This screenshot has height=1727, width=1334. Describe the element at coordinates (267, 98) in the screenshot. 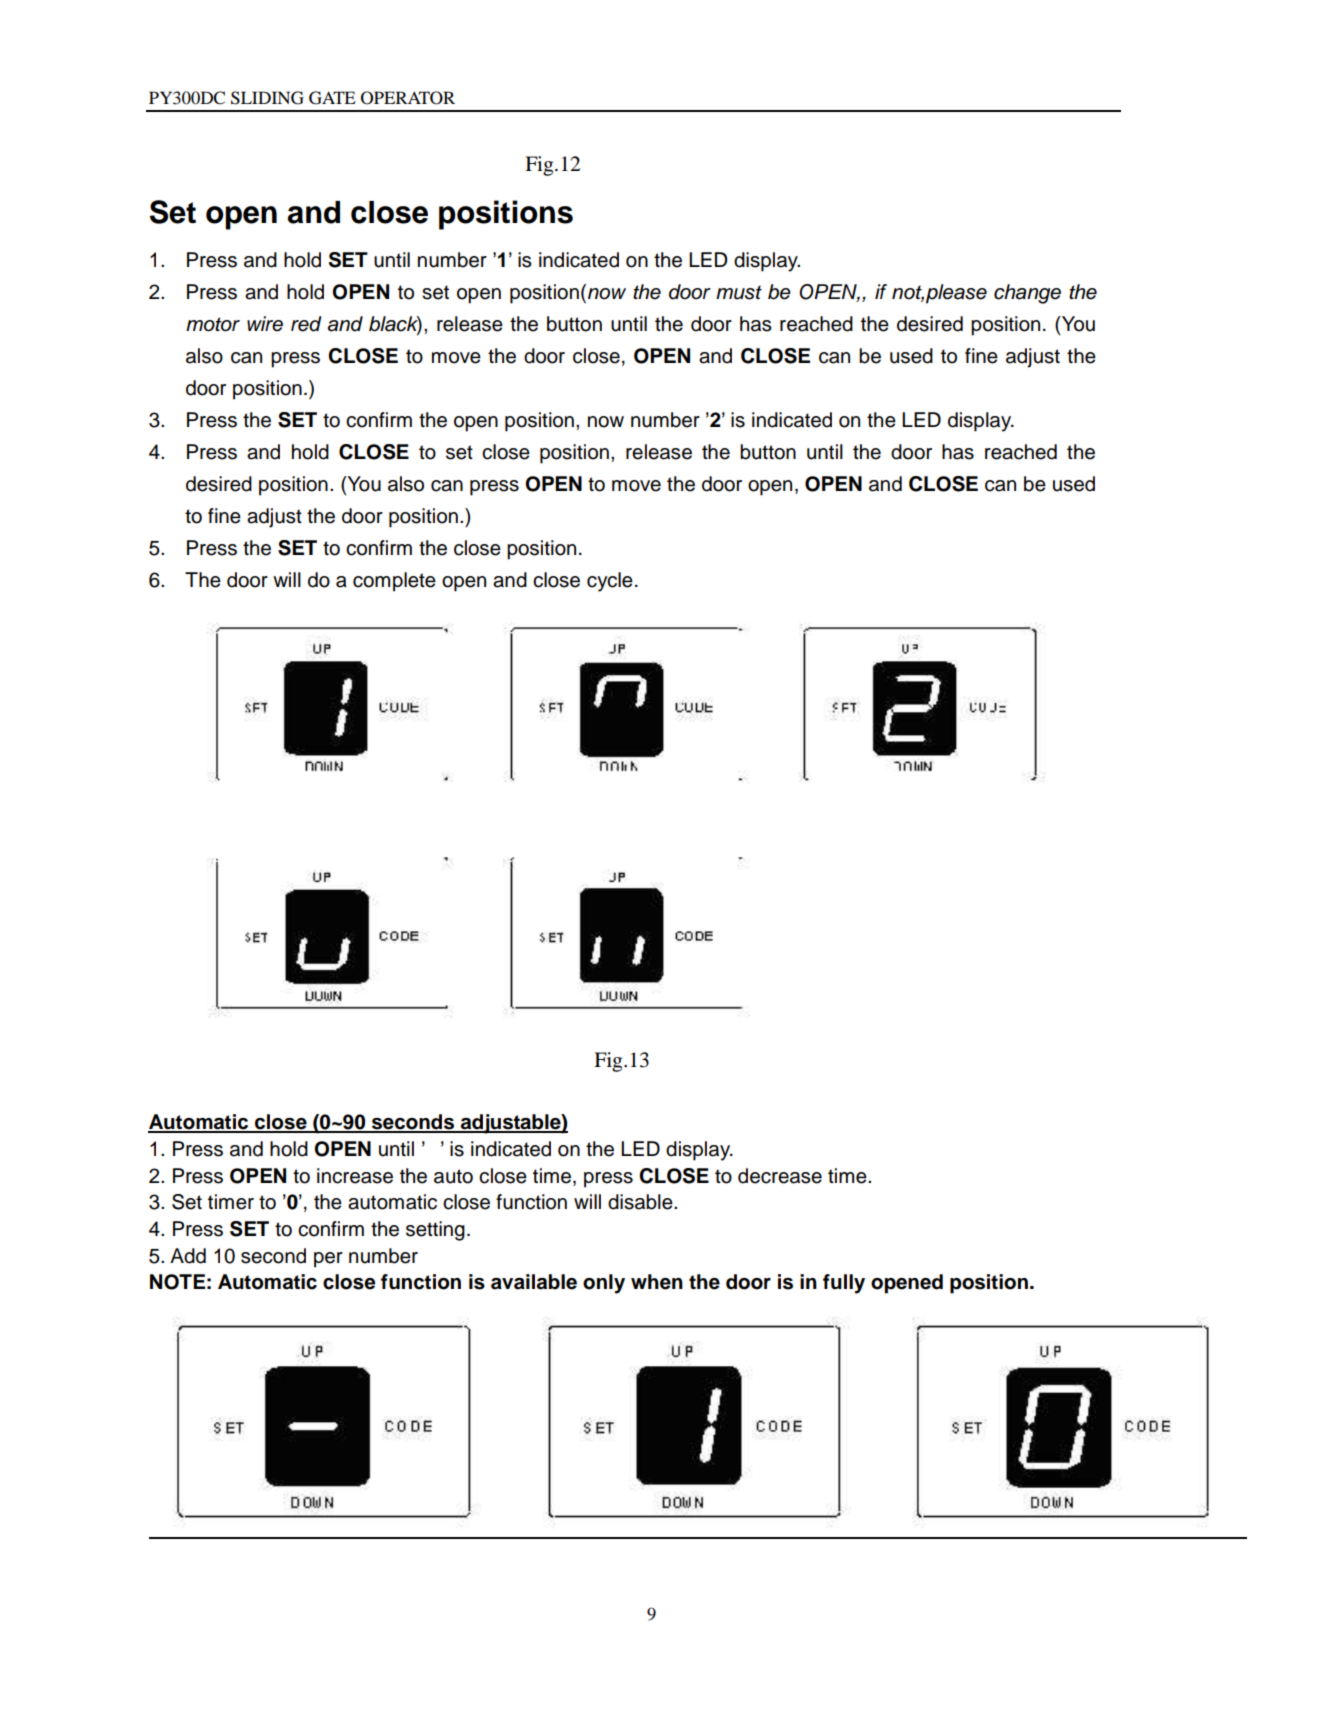

I see `SLIDING` at that location.
